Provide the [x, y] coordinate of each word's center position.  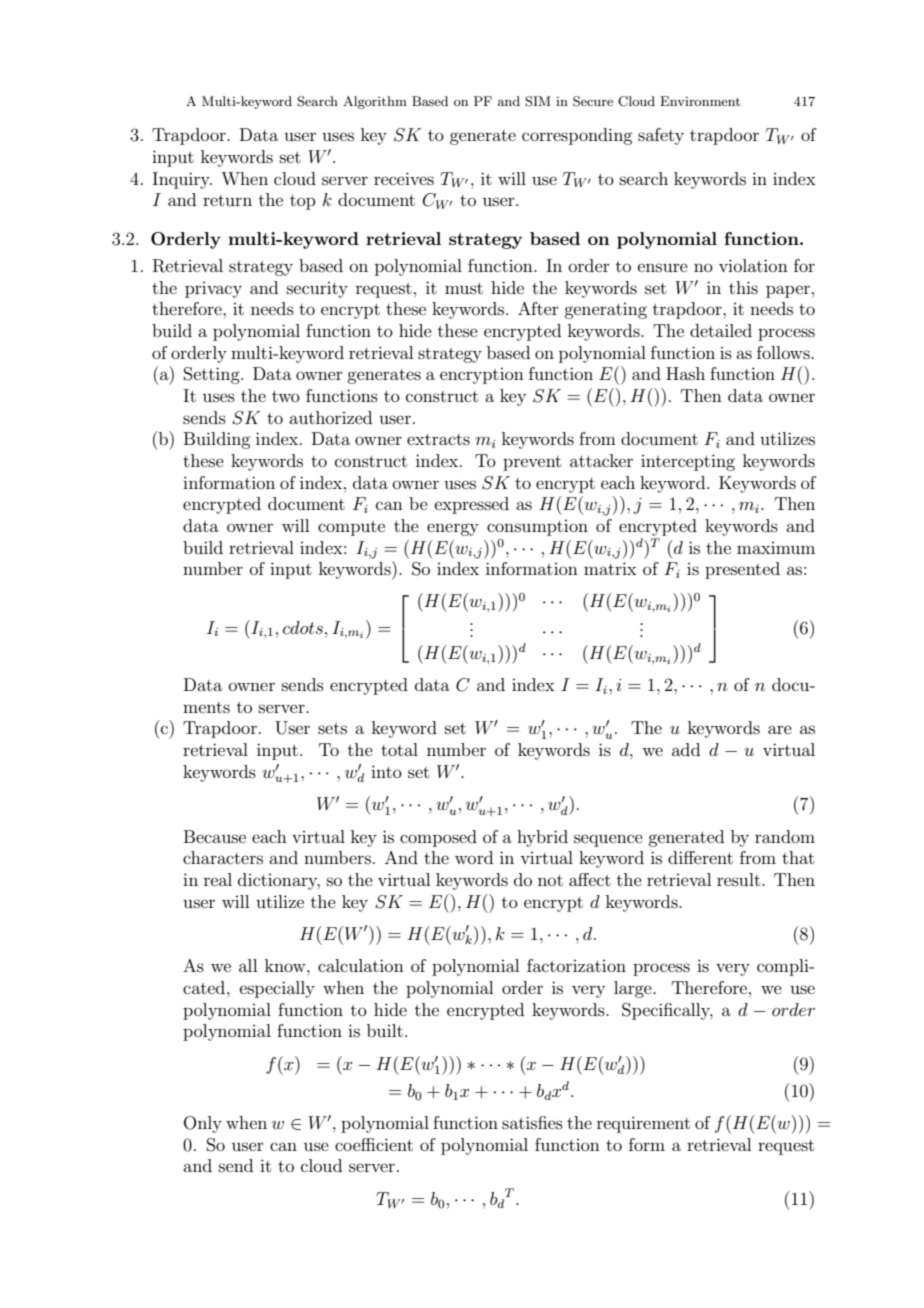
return [227, 200]
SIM [538, 101]
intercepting [688, 462]
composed [438, 838]
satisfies [532, 1122]
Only [203, 1124]
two [286, 396]
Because [215, 836]
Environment [700, 101]
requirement [643, 1124]
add [686, 749]
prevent [532, 463]
